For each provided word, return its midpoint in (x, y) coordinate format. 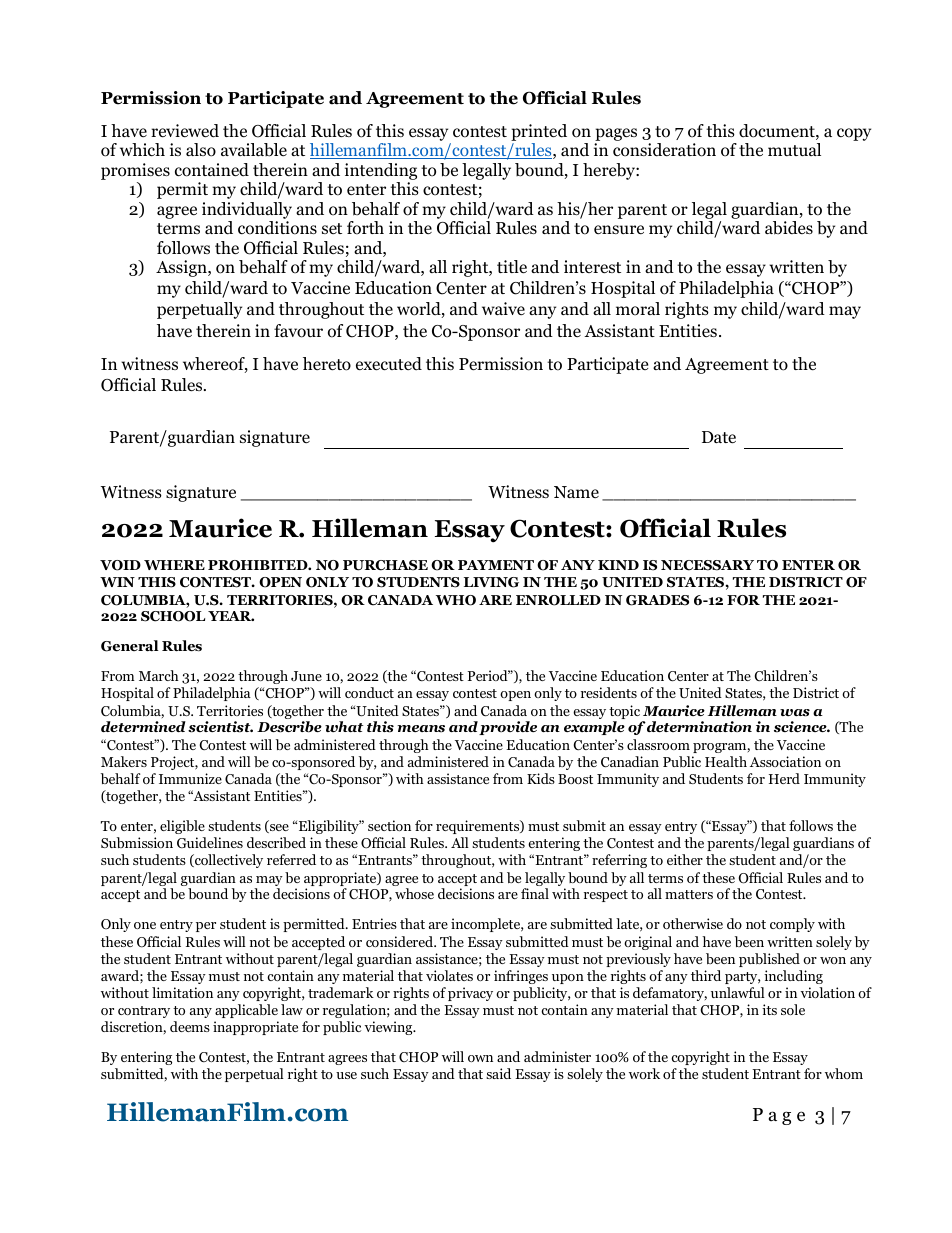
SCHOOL (173, 616)
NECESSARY (707, 565)
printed (539, 134)
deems (190, 1026)
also (201, 150)
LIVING (491, 582)
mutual (794, 149)
